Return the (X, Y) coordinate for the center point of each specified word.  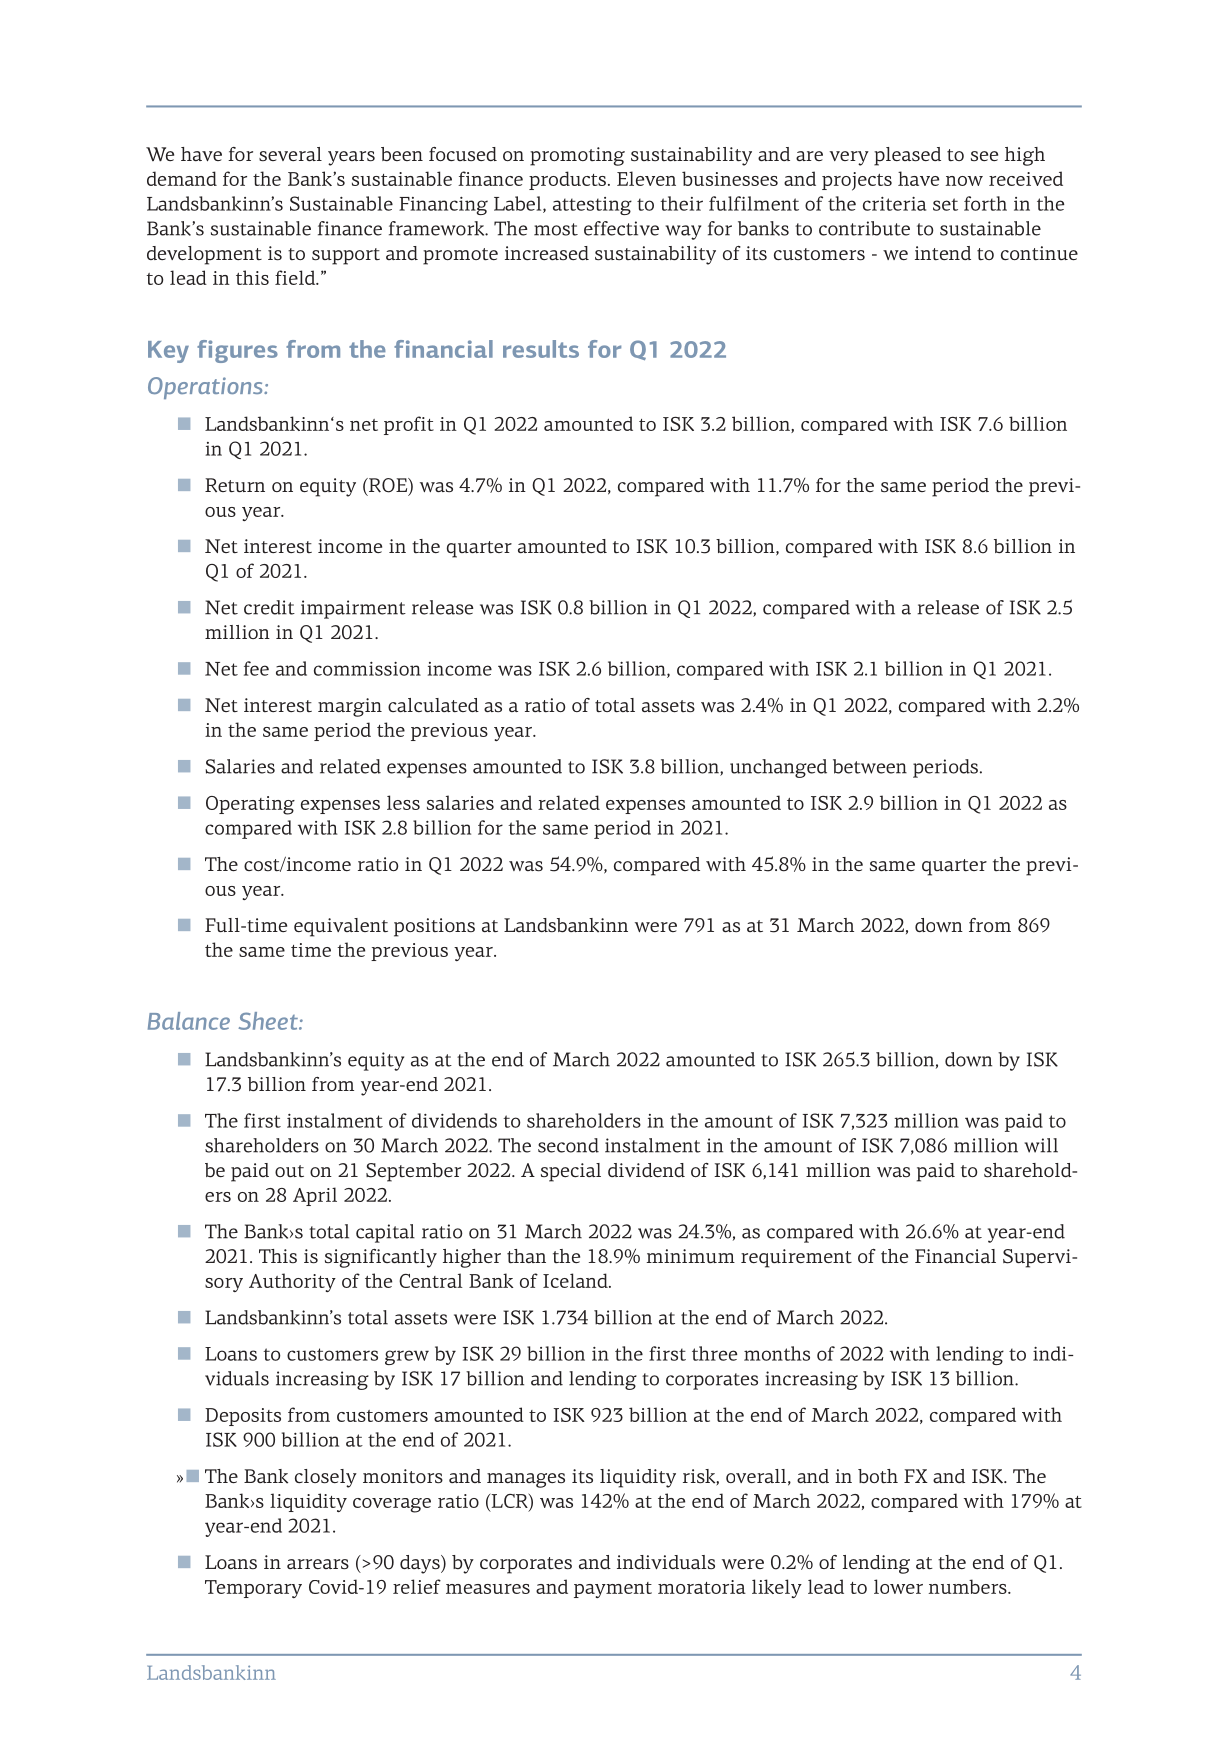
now (964, 181)
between (870, 766)
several (290, 154)
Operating (250, 805)
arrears (318, 1564)
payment (613, 1590)
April (315, 1196)
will (1041, 1145)
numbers (969, 1586)
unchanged (778, 768)
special (571, 1172)
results (541, 349)
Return (235, 485)
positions (434, 927)
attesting (592, 206)
